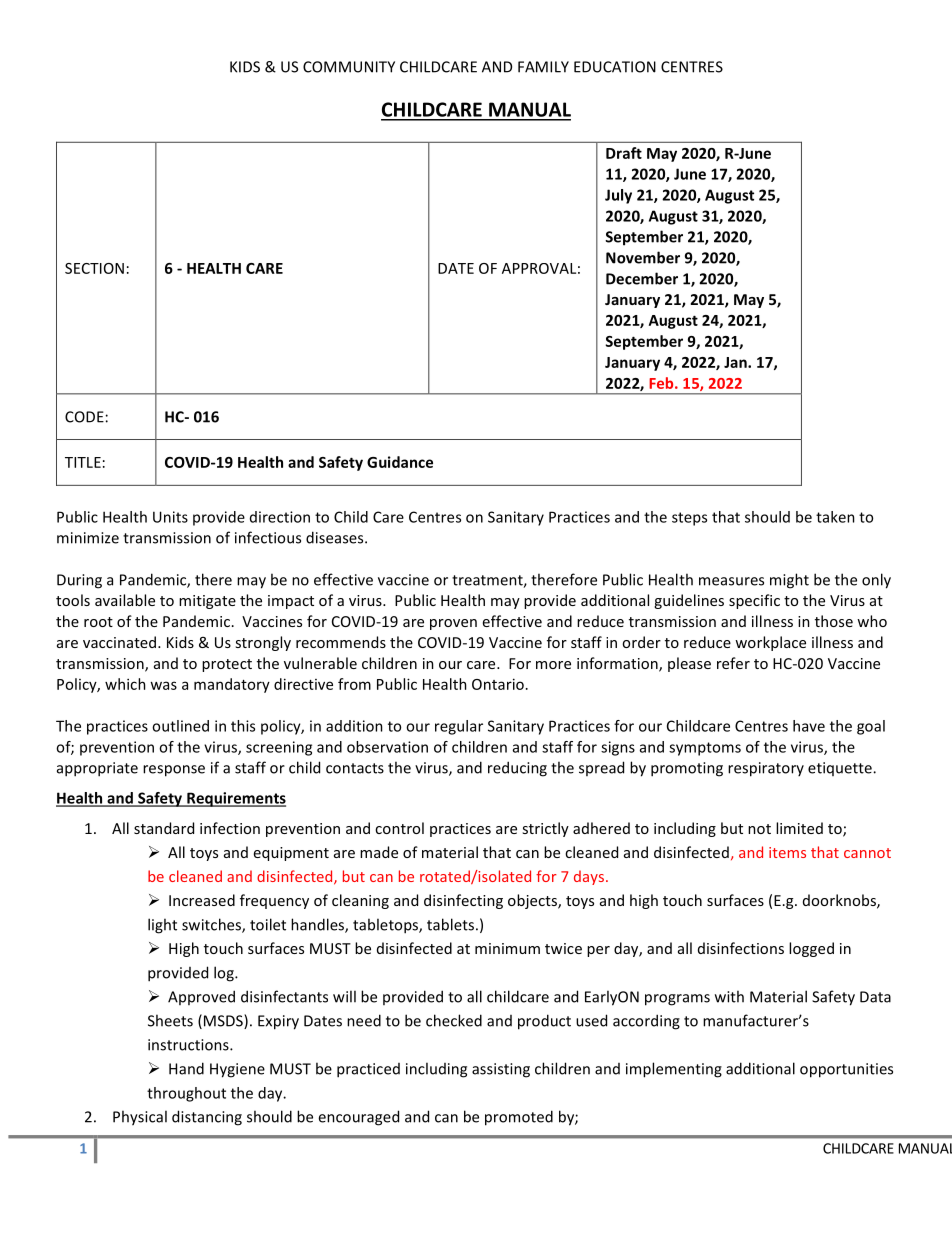 This page has height=1233, width=952. Describe the element at coordinates (501, 1070) in the page. I see `assisting` at that location.
